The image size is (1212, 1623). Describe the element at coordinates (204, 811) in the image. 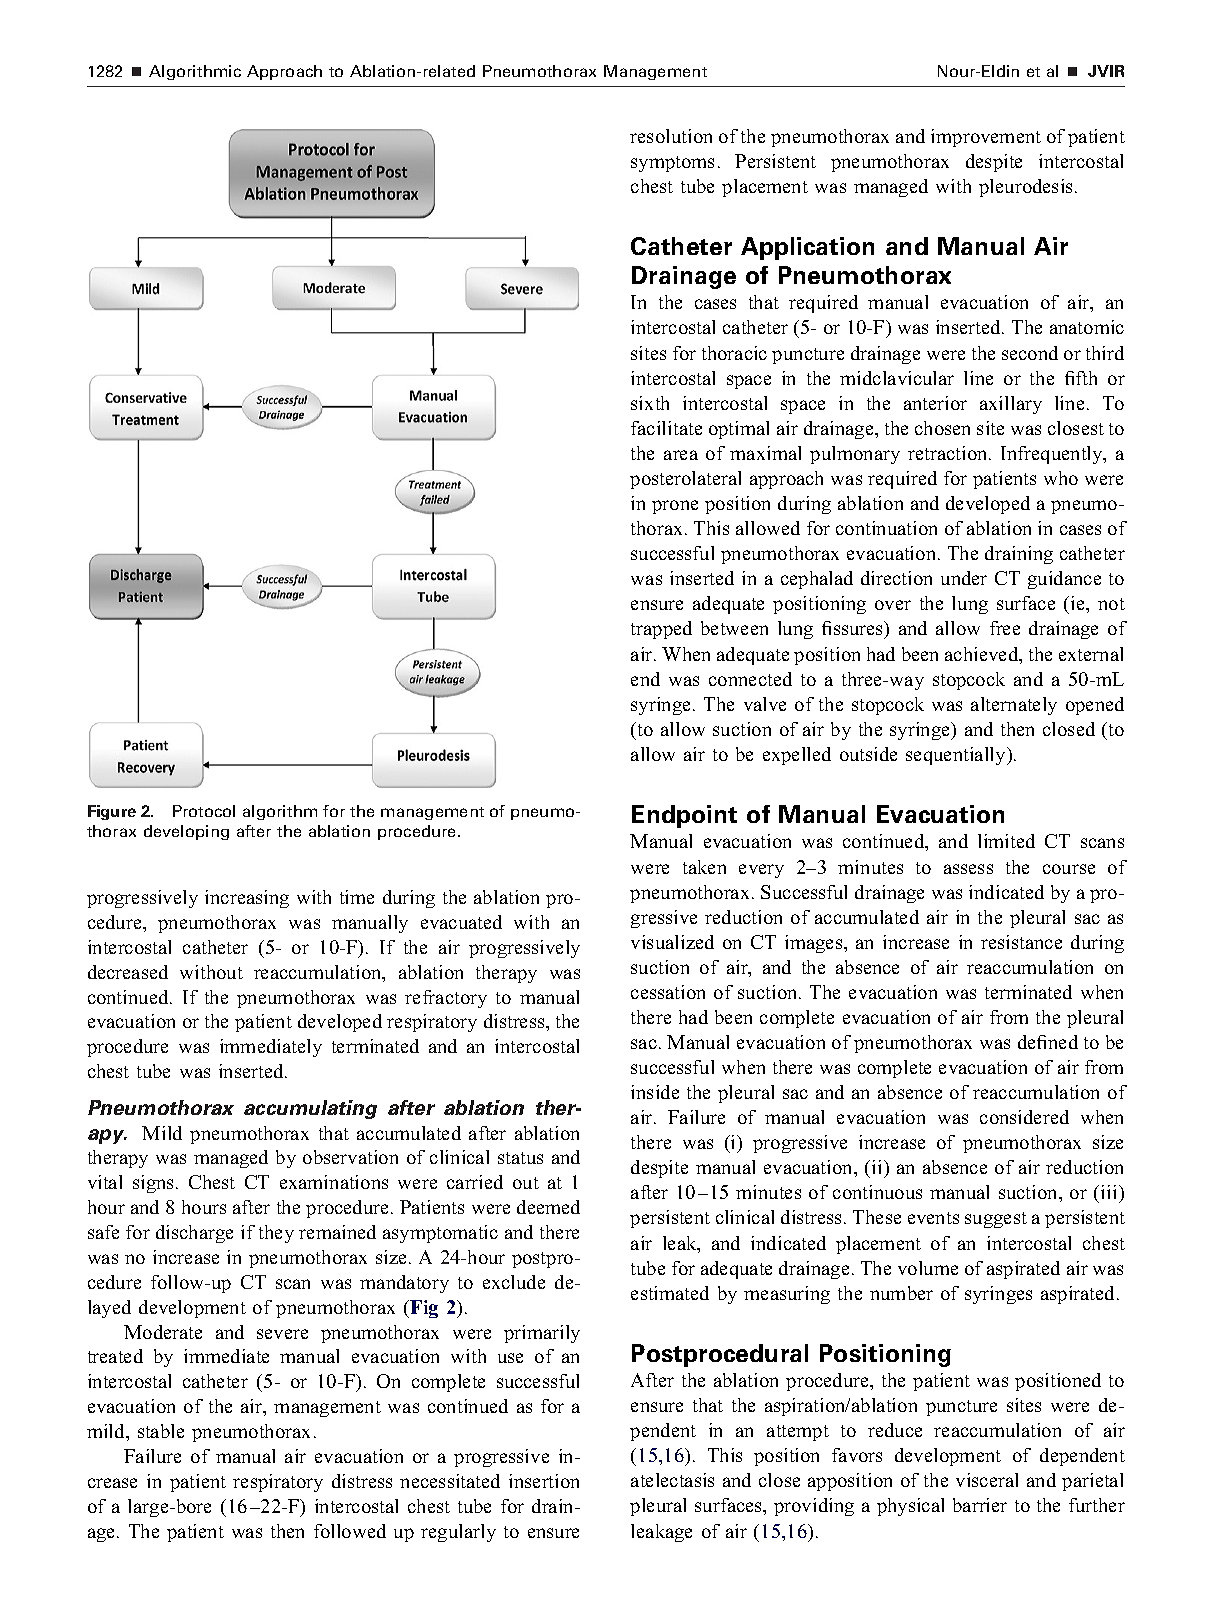

I see `Protocol` at that location.
